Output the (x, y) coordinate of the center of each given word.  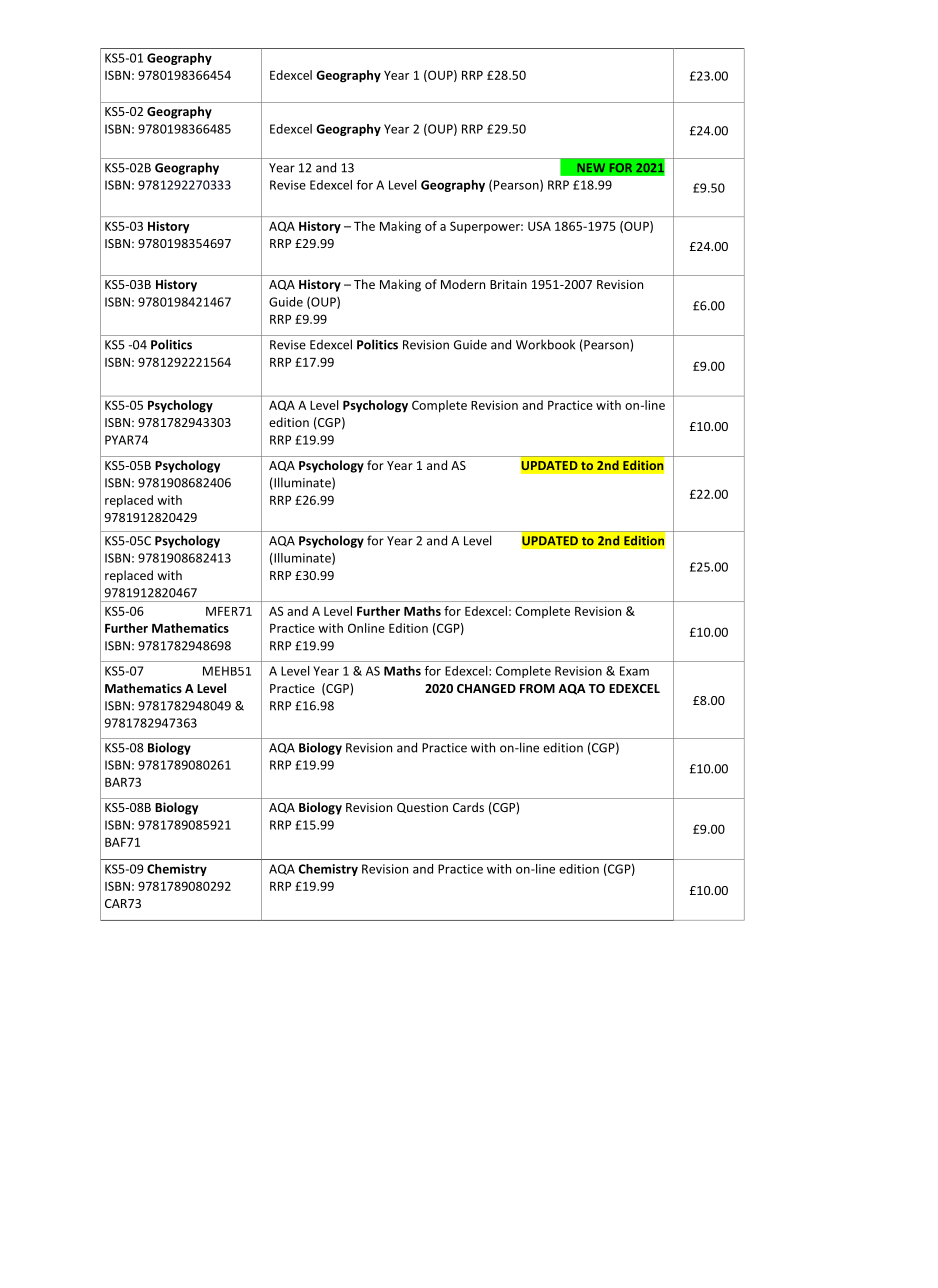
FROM (537, 688)
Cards (468, 807)
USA (539, 226)
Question (422, 808)
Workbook (545, 344)
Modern (463, 284)
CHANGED (486, 688)
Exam (634, 671)
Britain (508, 284)
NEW (591, 167)
